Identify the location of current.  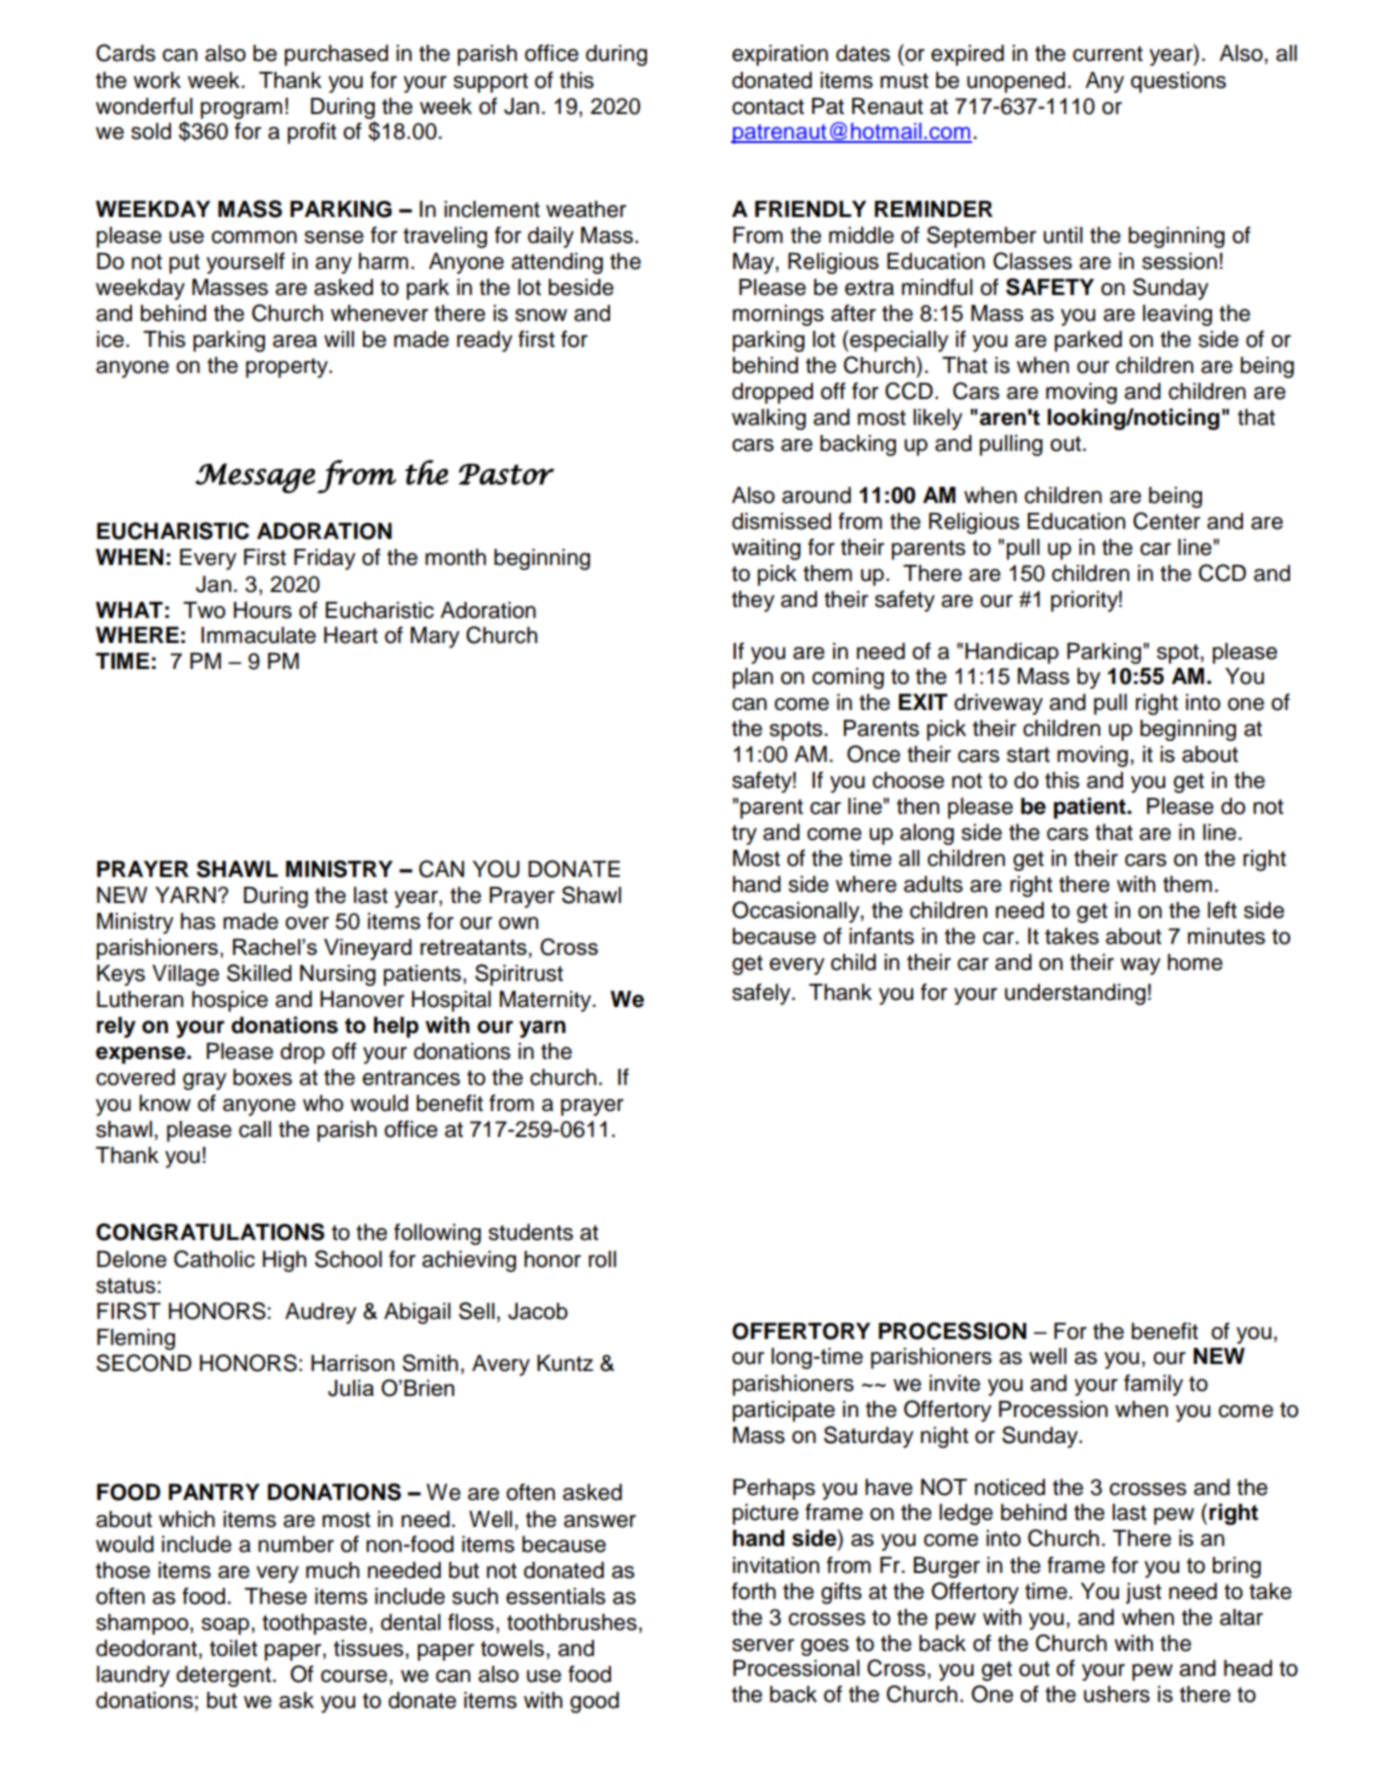
(1108, 54).
